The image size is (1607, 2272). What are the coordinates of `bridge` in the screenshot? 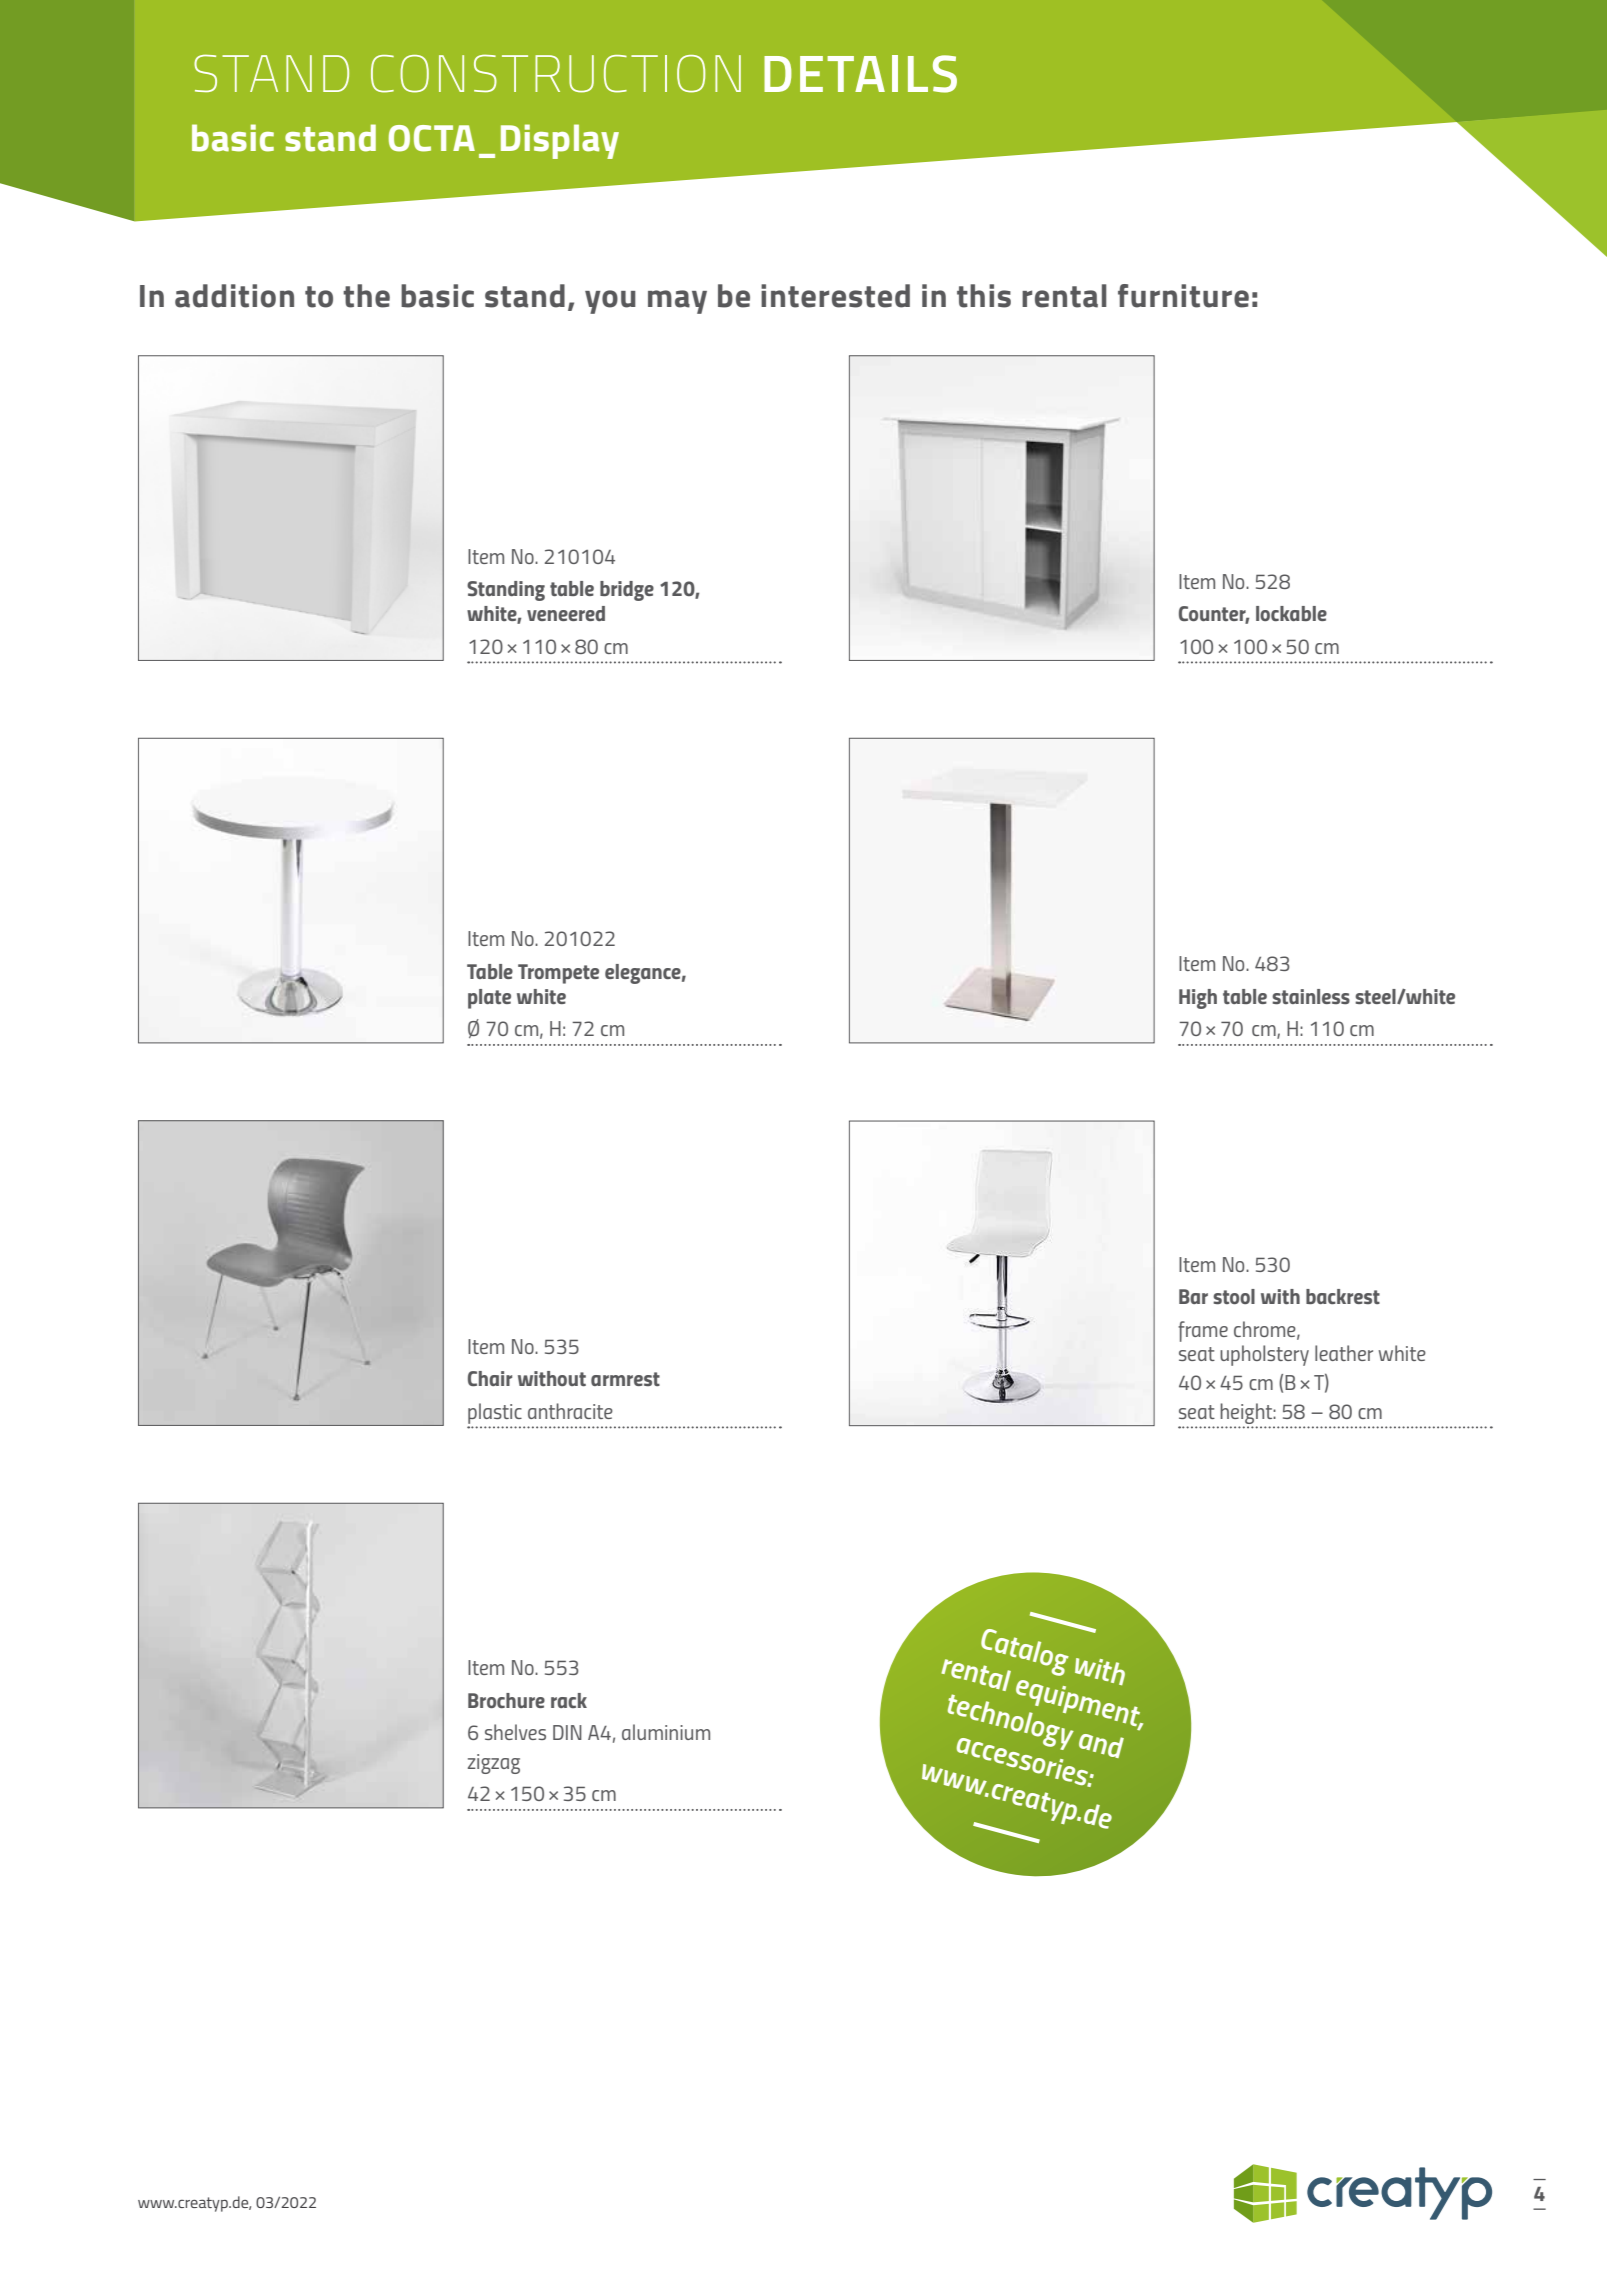 It's located at (627, 591).
